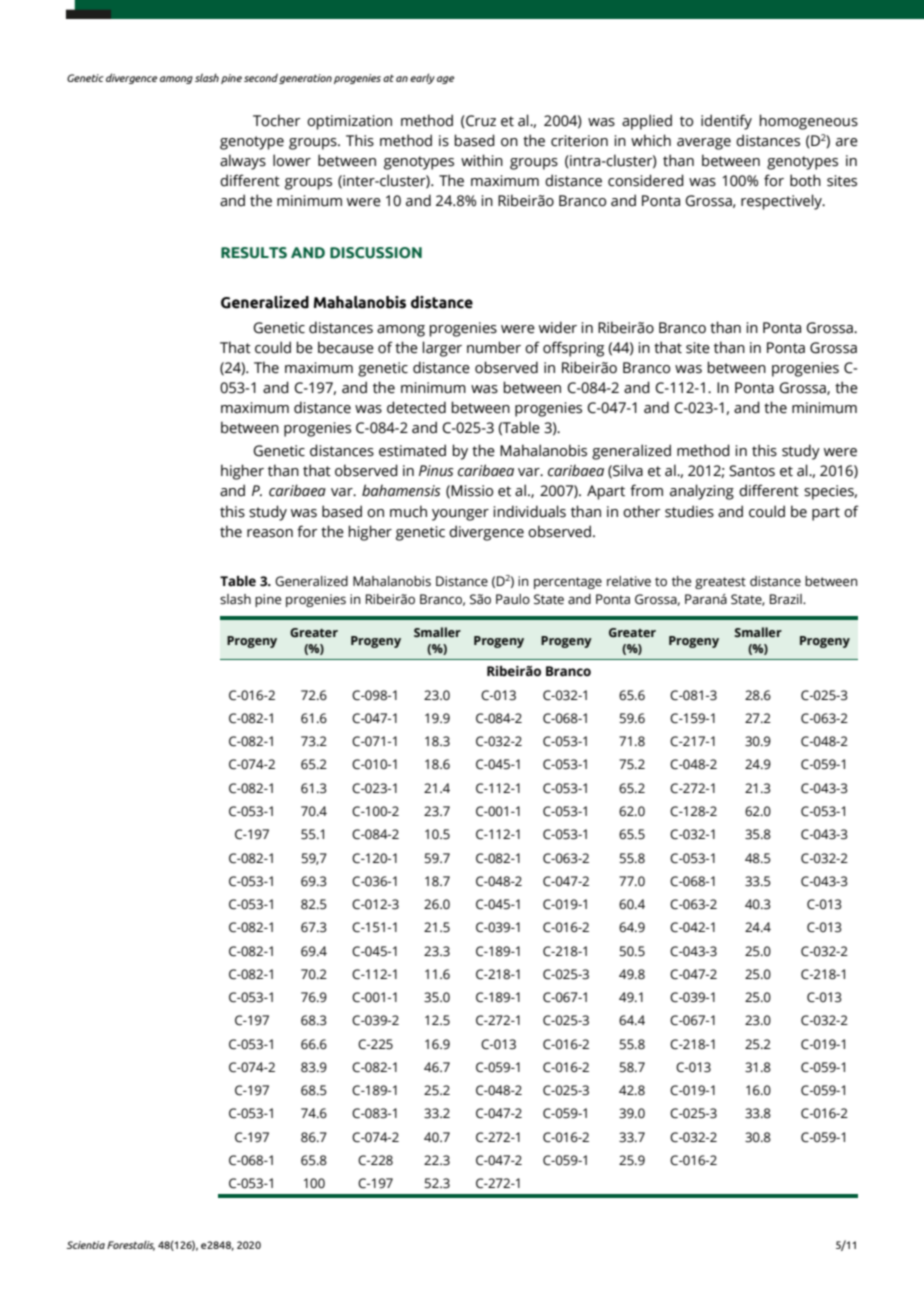 Image resolution: width=924 pixels, height=1308 pixels. Describe the element at coordinates (270, 533) in the page. I see `reason` at that location.
